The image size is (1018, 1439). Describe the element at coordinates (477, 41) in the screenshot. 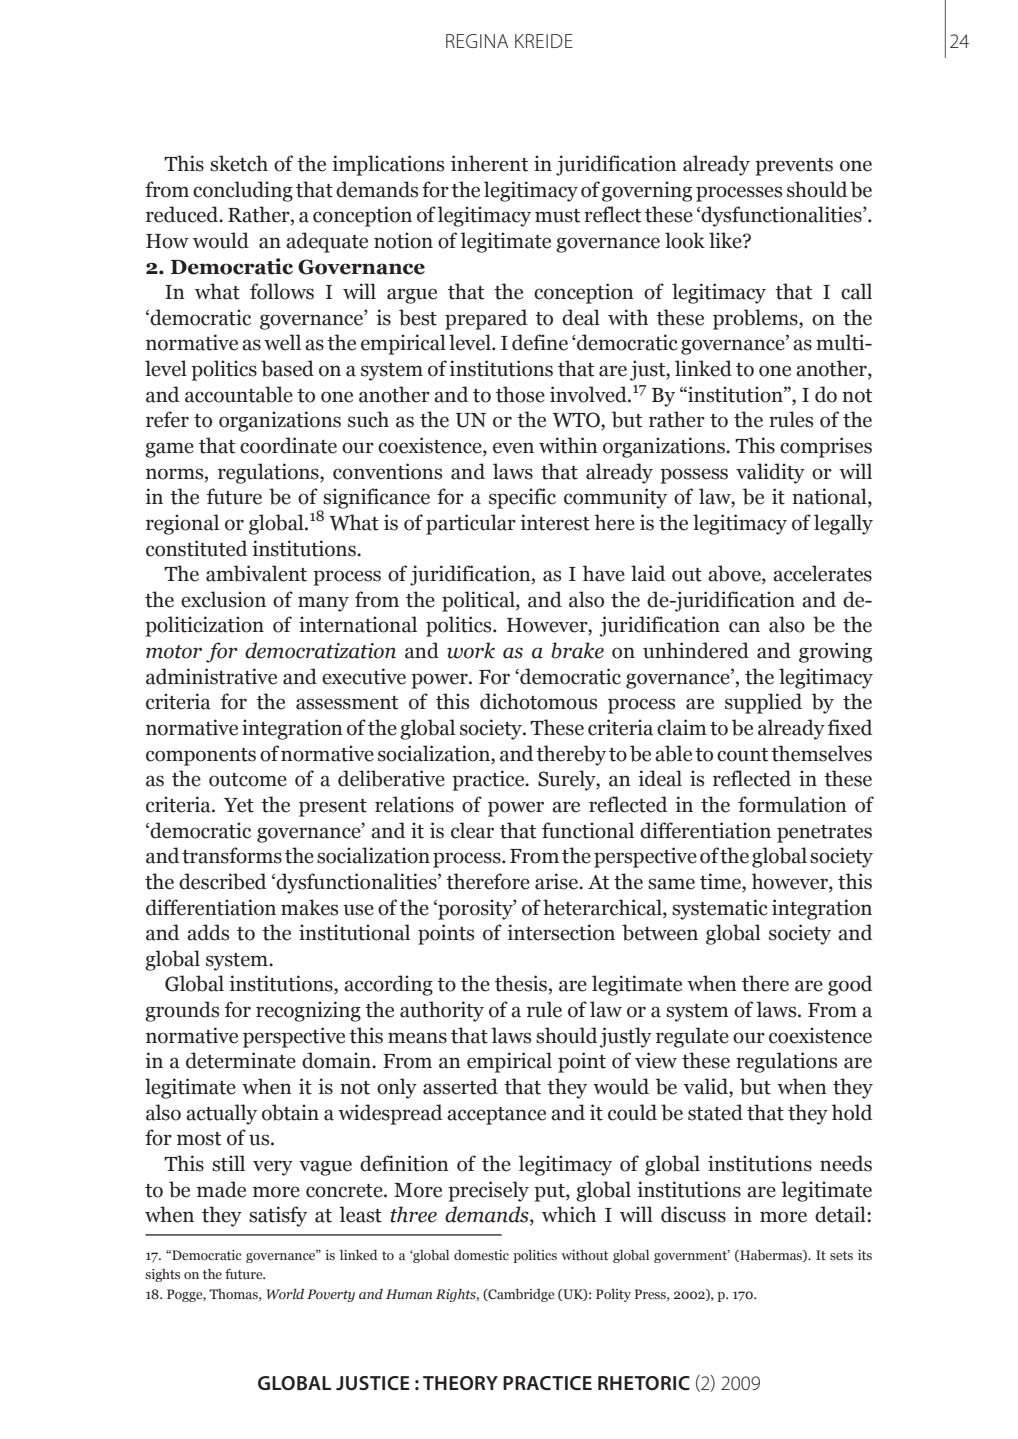

I see `Regina` at that location.
